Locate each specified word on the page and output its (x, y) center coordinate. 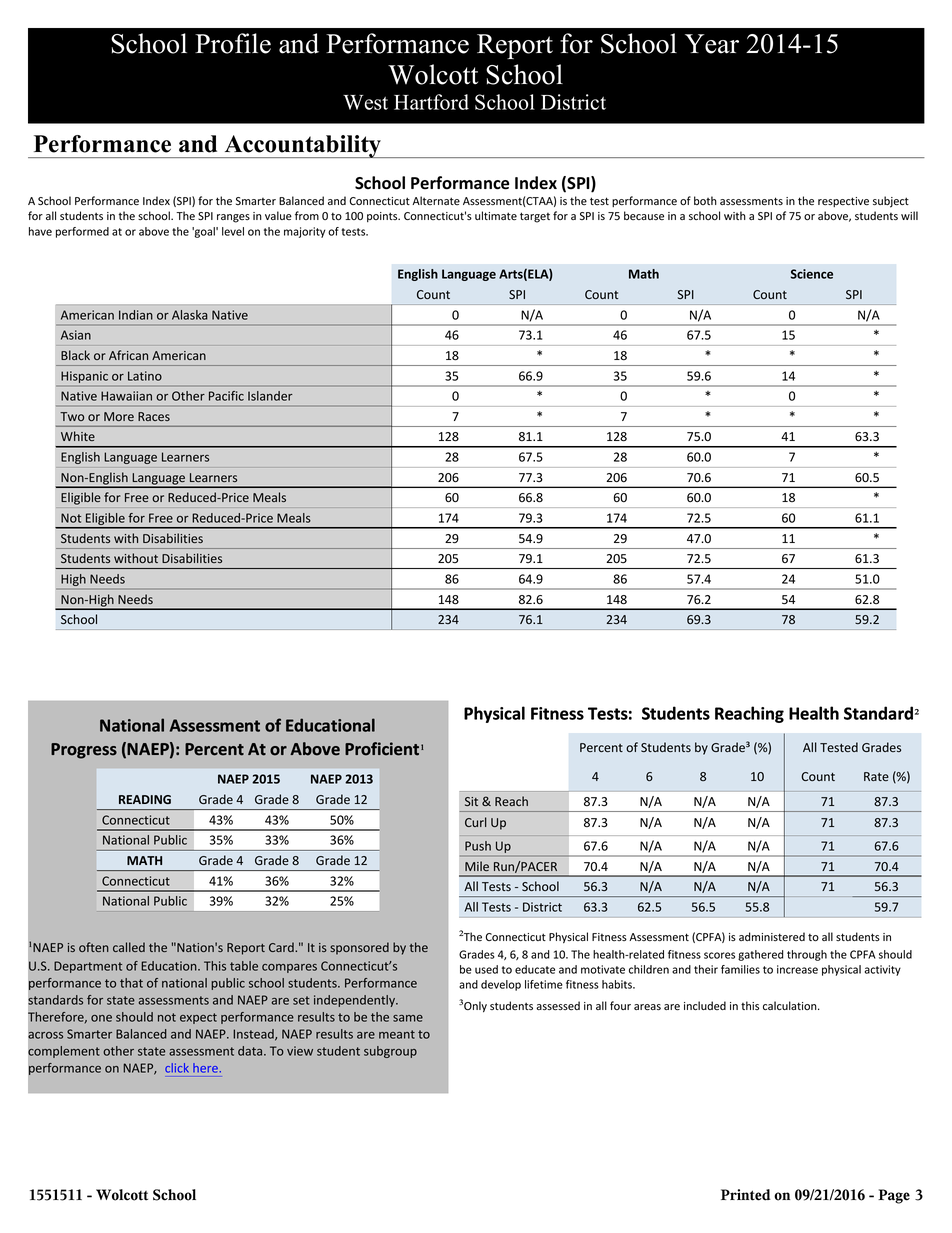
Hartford (431, 102)
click (177, 1068)
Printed (746, 1195)
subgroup (390, 1052)
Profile (233, 43)
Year (712, 44)
